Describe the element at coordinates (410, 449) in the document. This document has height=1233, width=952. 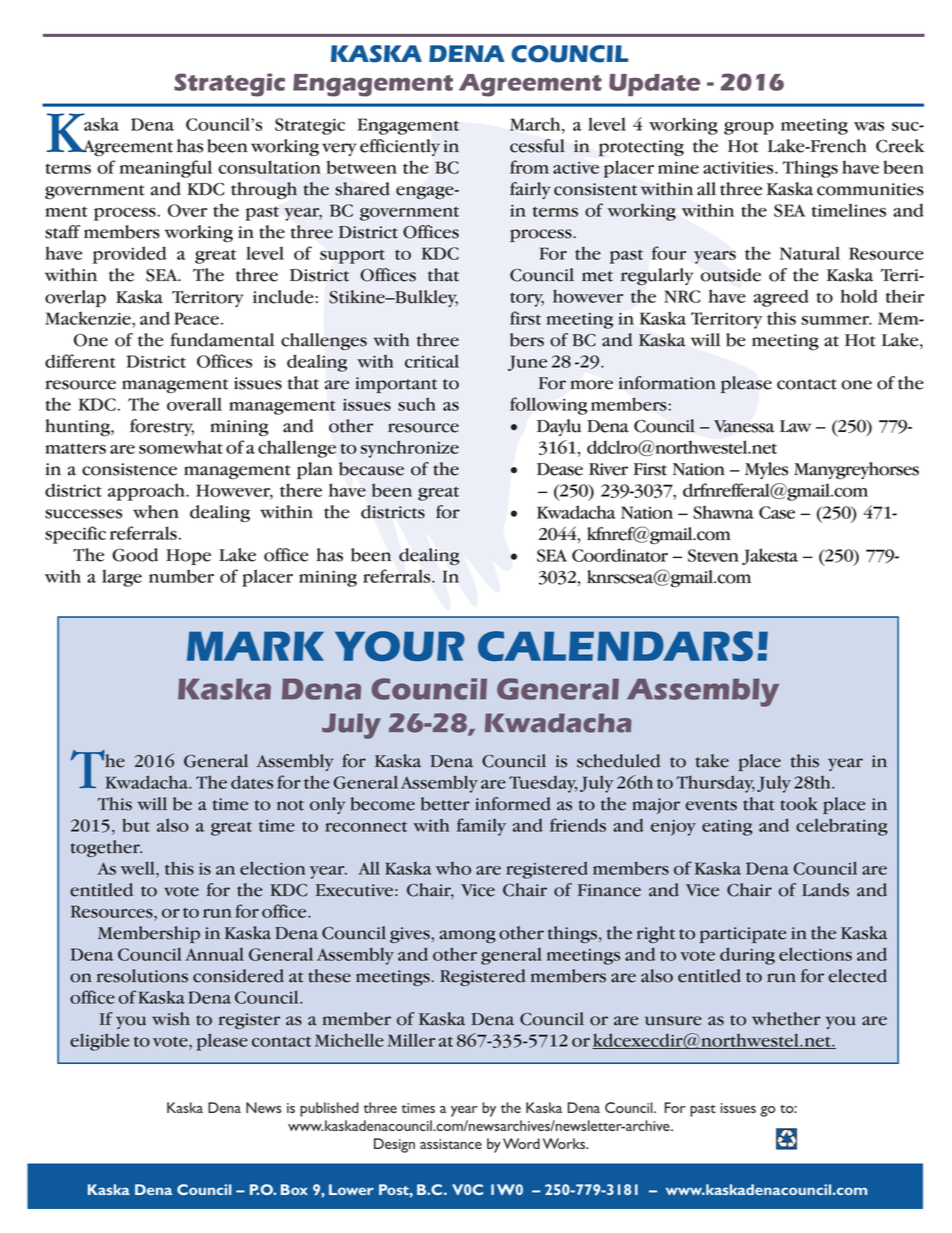
I see `synchronize` at that location.
